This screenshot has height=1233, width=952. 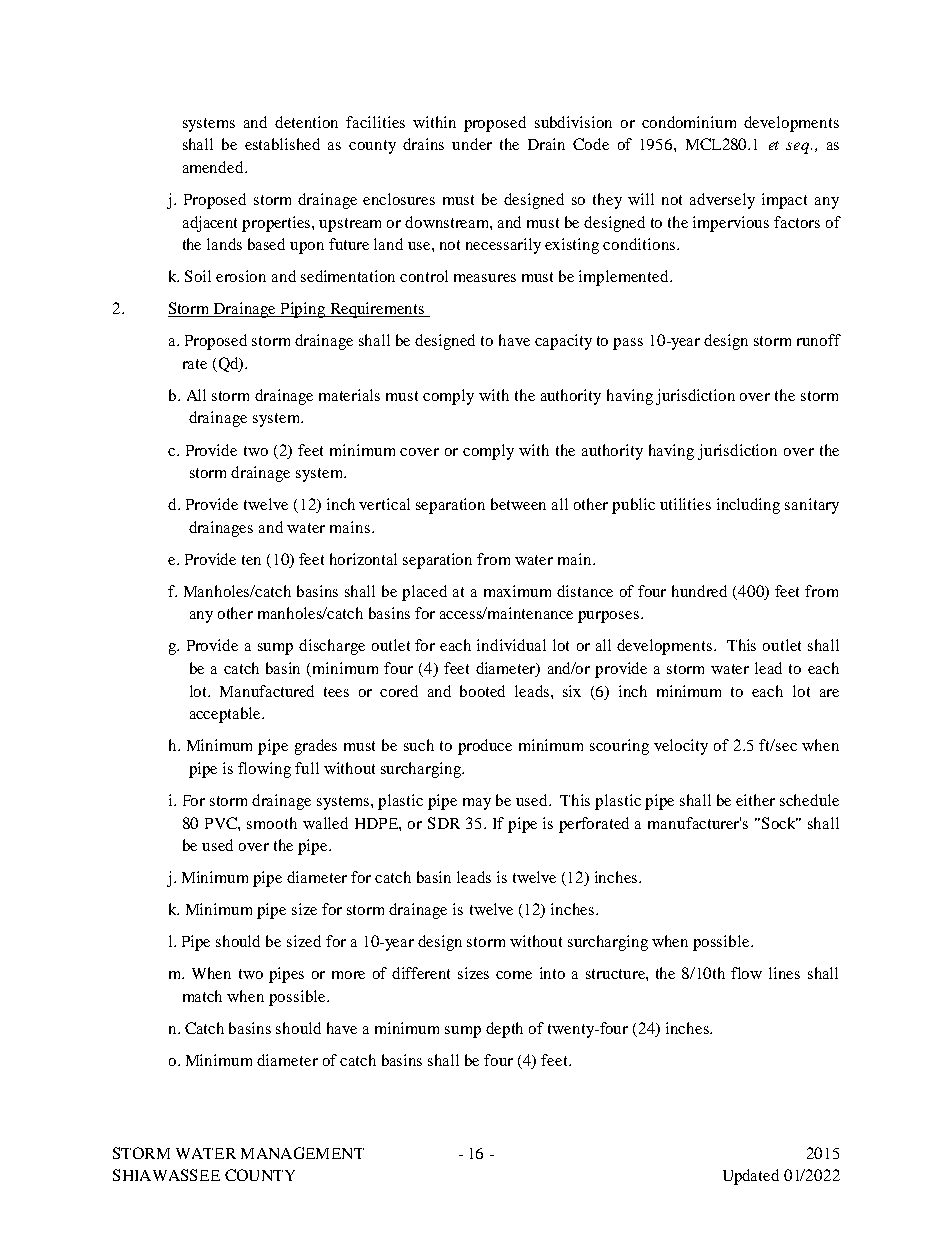 I want to click on established, so click(x=282, y=144).
